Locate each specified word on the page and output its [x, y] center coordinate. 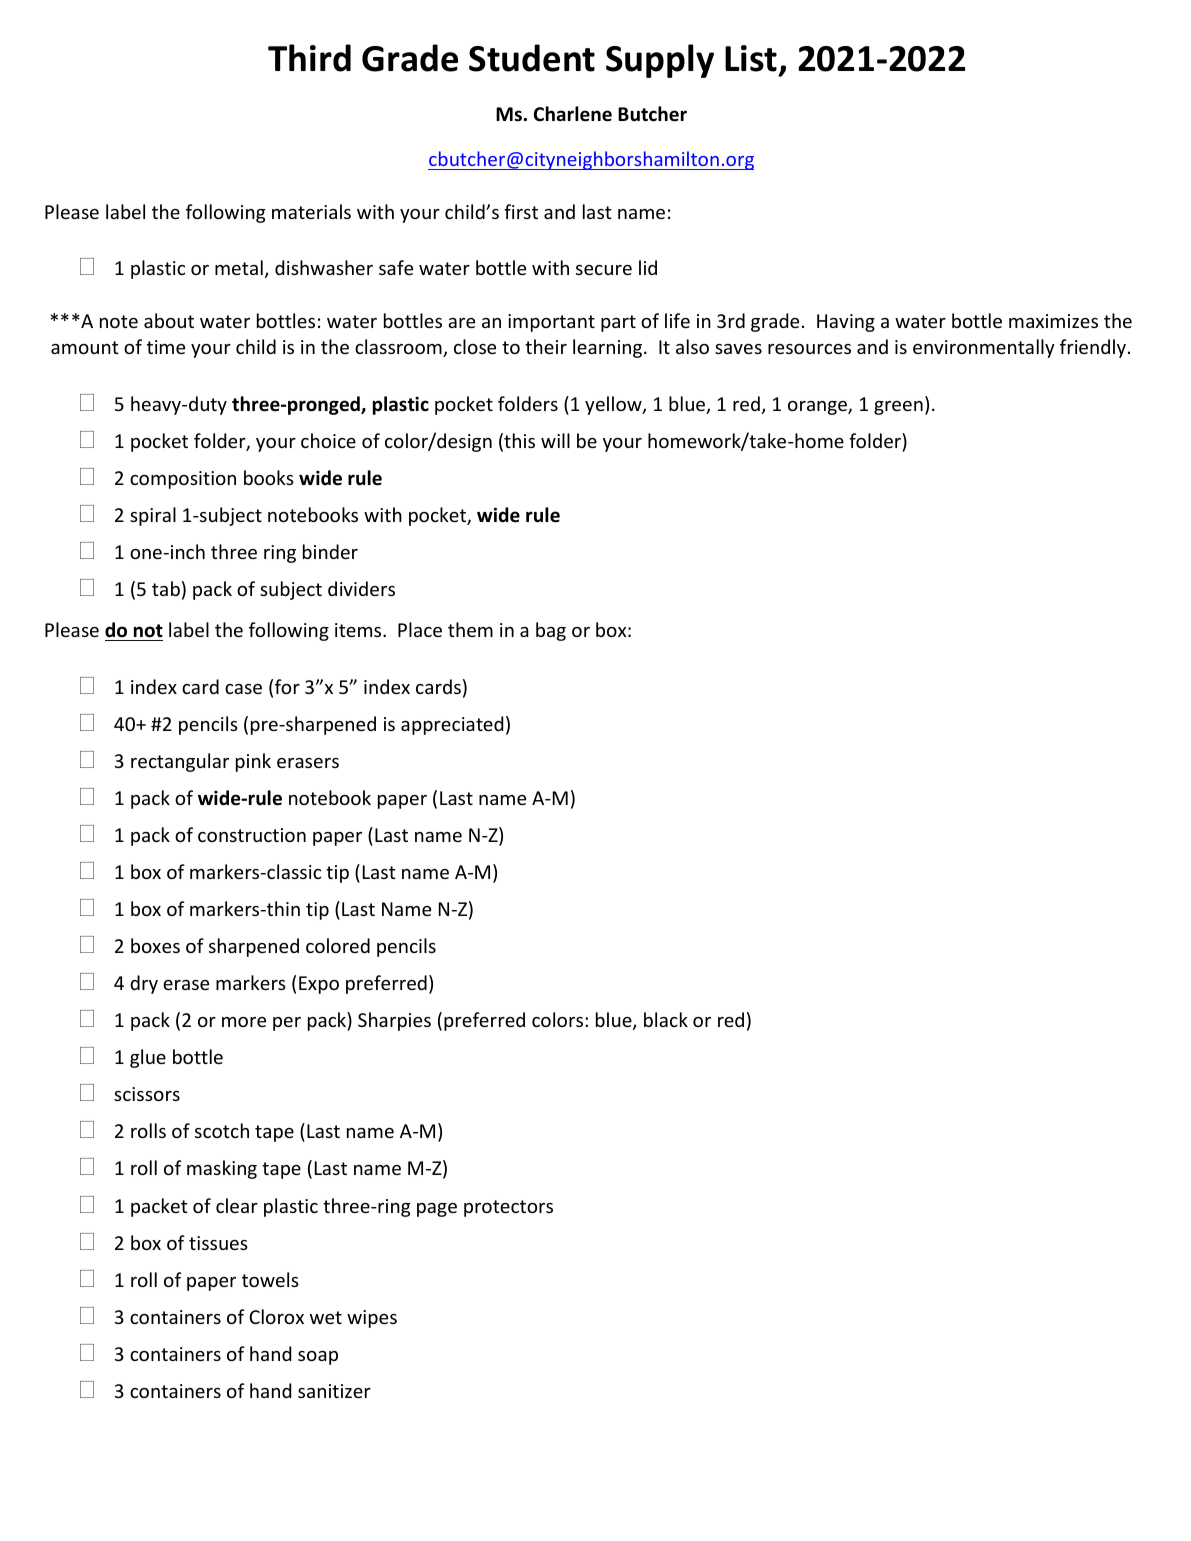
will [555, 440]
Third [309, 58]
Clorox [276, 1316]
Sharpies [394, 1021]
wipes [372, 1319]
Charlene [573, 114]
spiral [153, 516]
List [752, 60]
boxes [155, 945]
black [666, 1019]
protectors [508, 1208]
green [898, 408]
